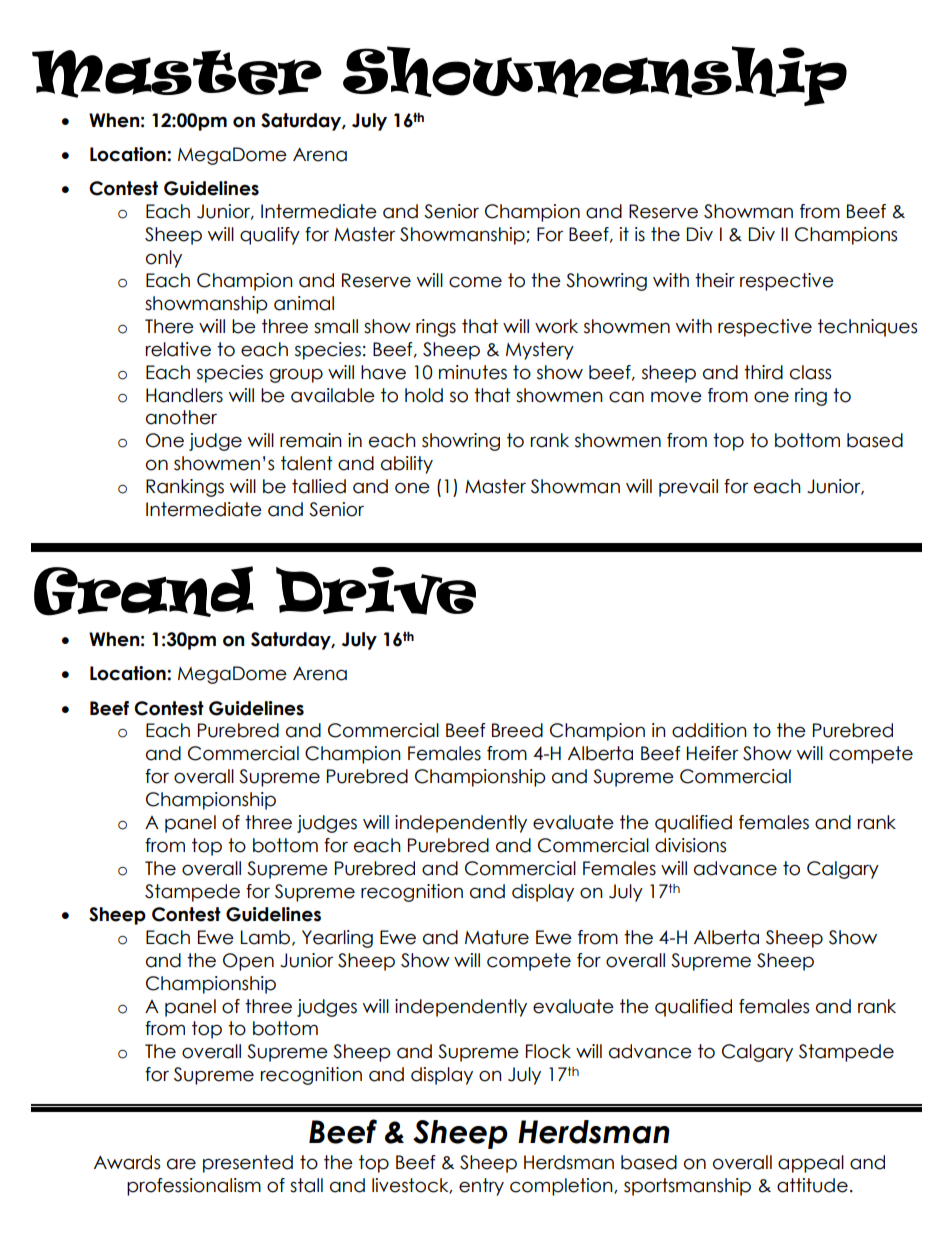  I want to click on their, so click(715, 280).
